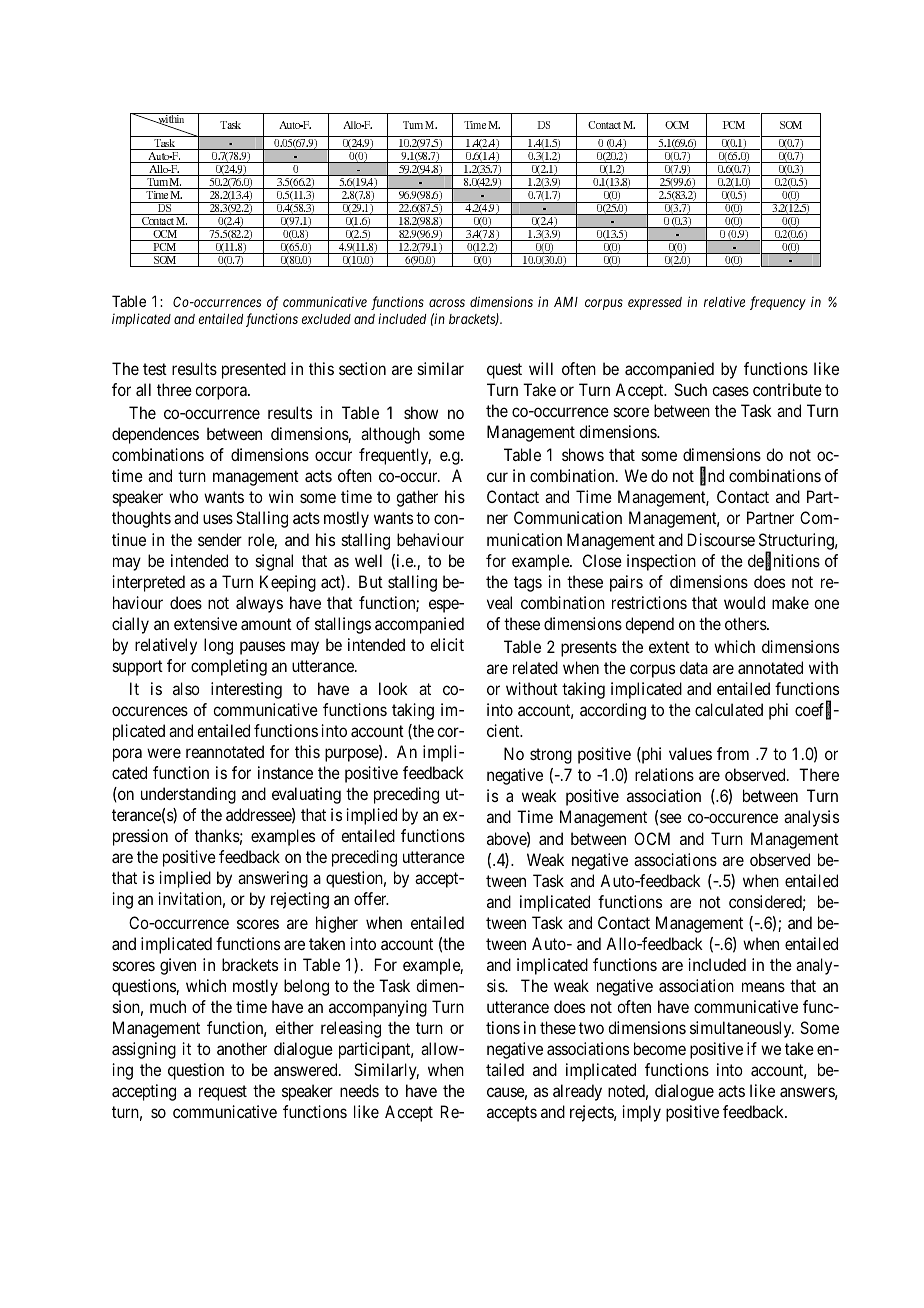  I want to click on gather, so click(417, 498).
